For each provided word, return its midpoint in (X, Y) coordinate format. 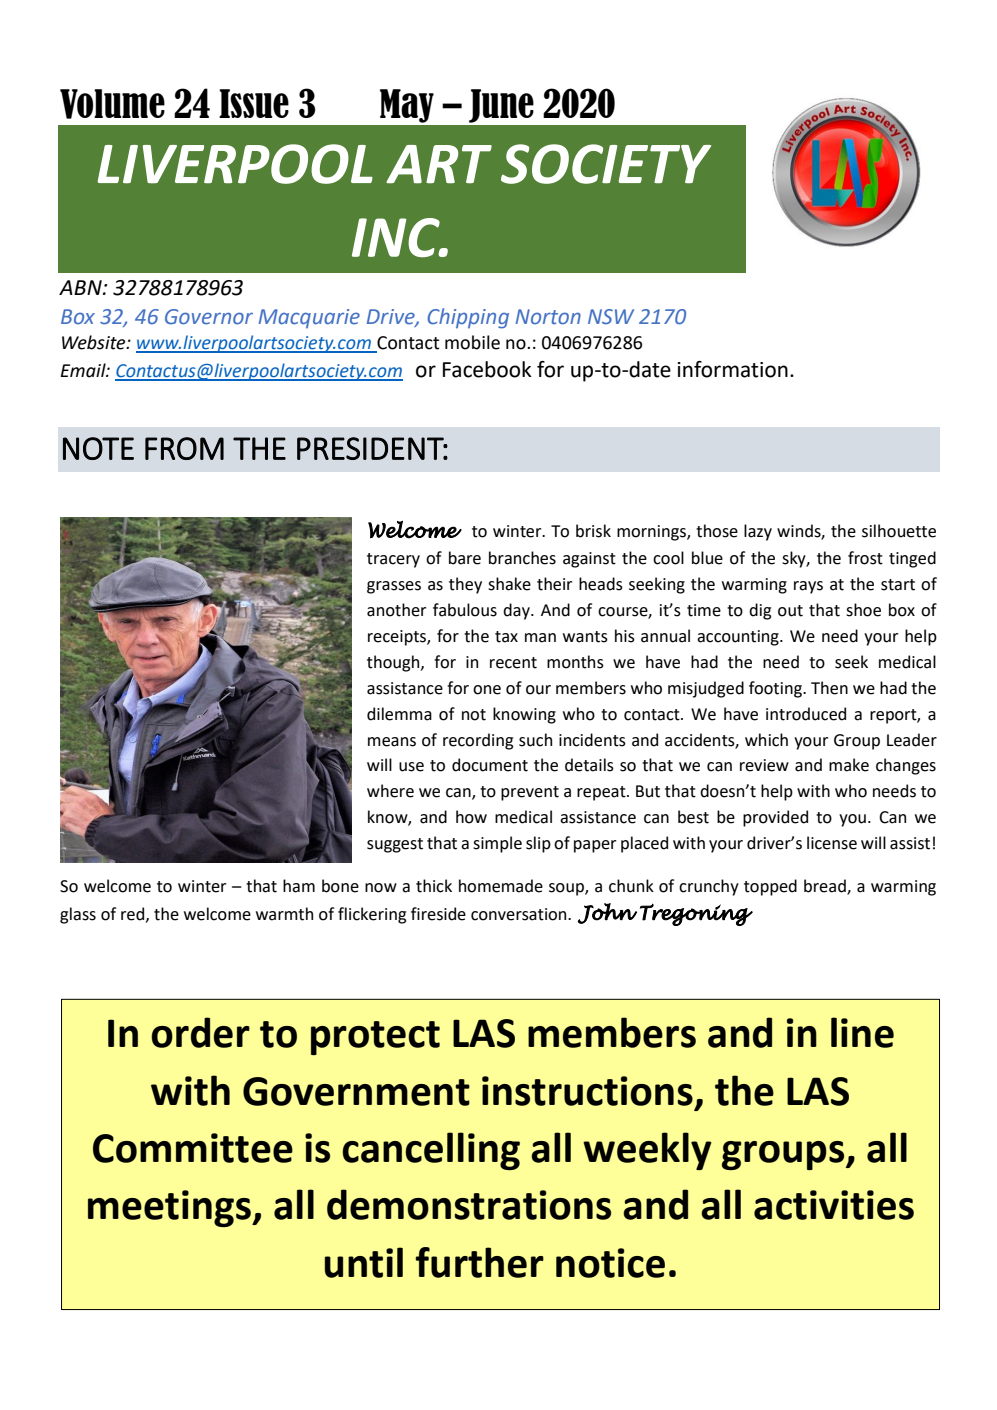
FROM (184, 448)
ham (299, 886)
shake (509, 584)
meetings (170, 1208)
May (407, 106)
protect (375, 1038)
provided (775, 818)
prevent (530, 793)
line (862, 1032)
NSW (611, 316)
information (733, 369)
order (200, 1032)
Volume (112, 104)
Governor (209, 317)
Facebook (487, 369)
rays (808, 587)
